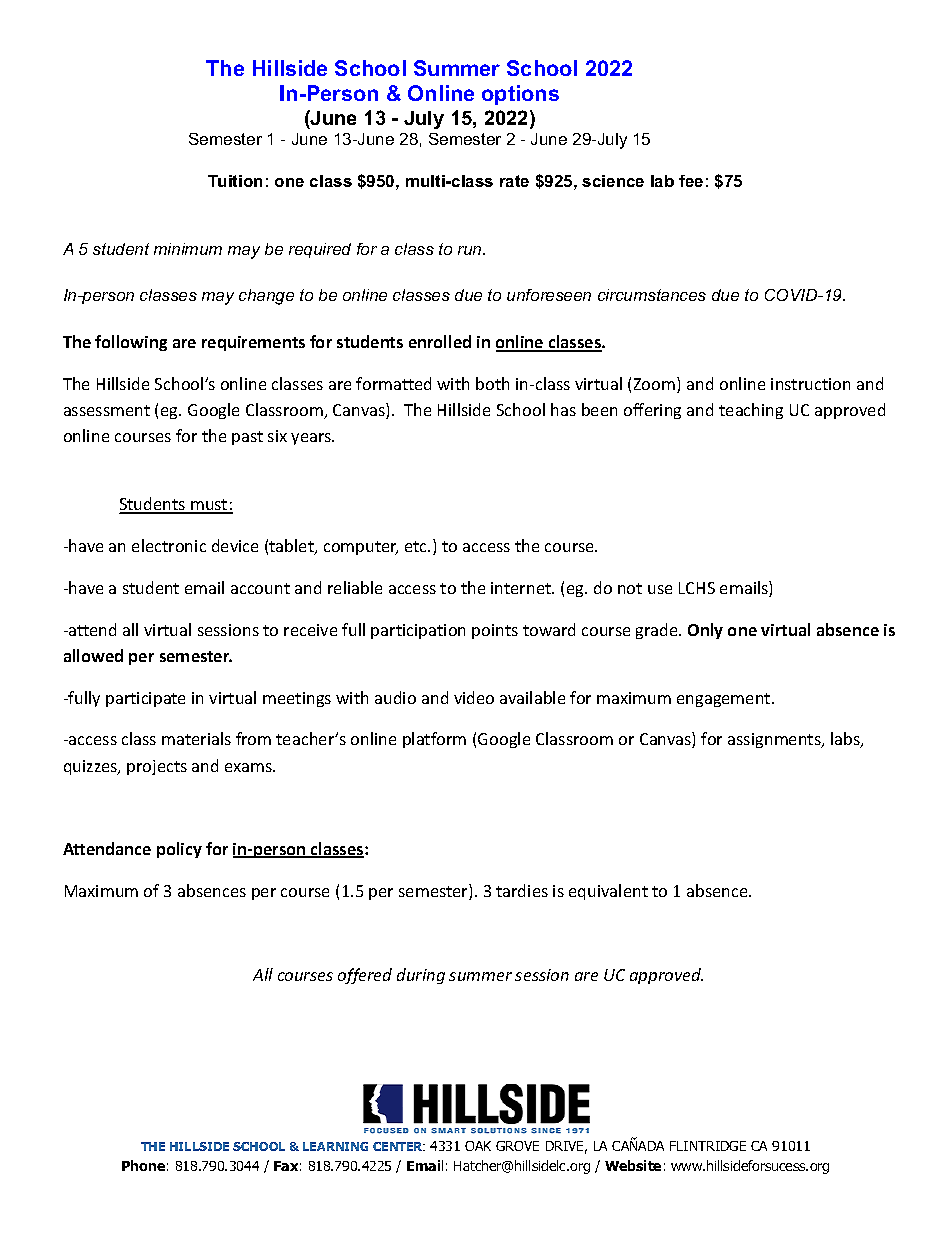 The height and width of the document is (1233, 952). What do you see at coordinates (478, 1146) in the document?
I see `OAK` at bounding box center [478, 1146].
